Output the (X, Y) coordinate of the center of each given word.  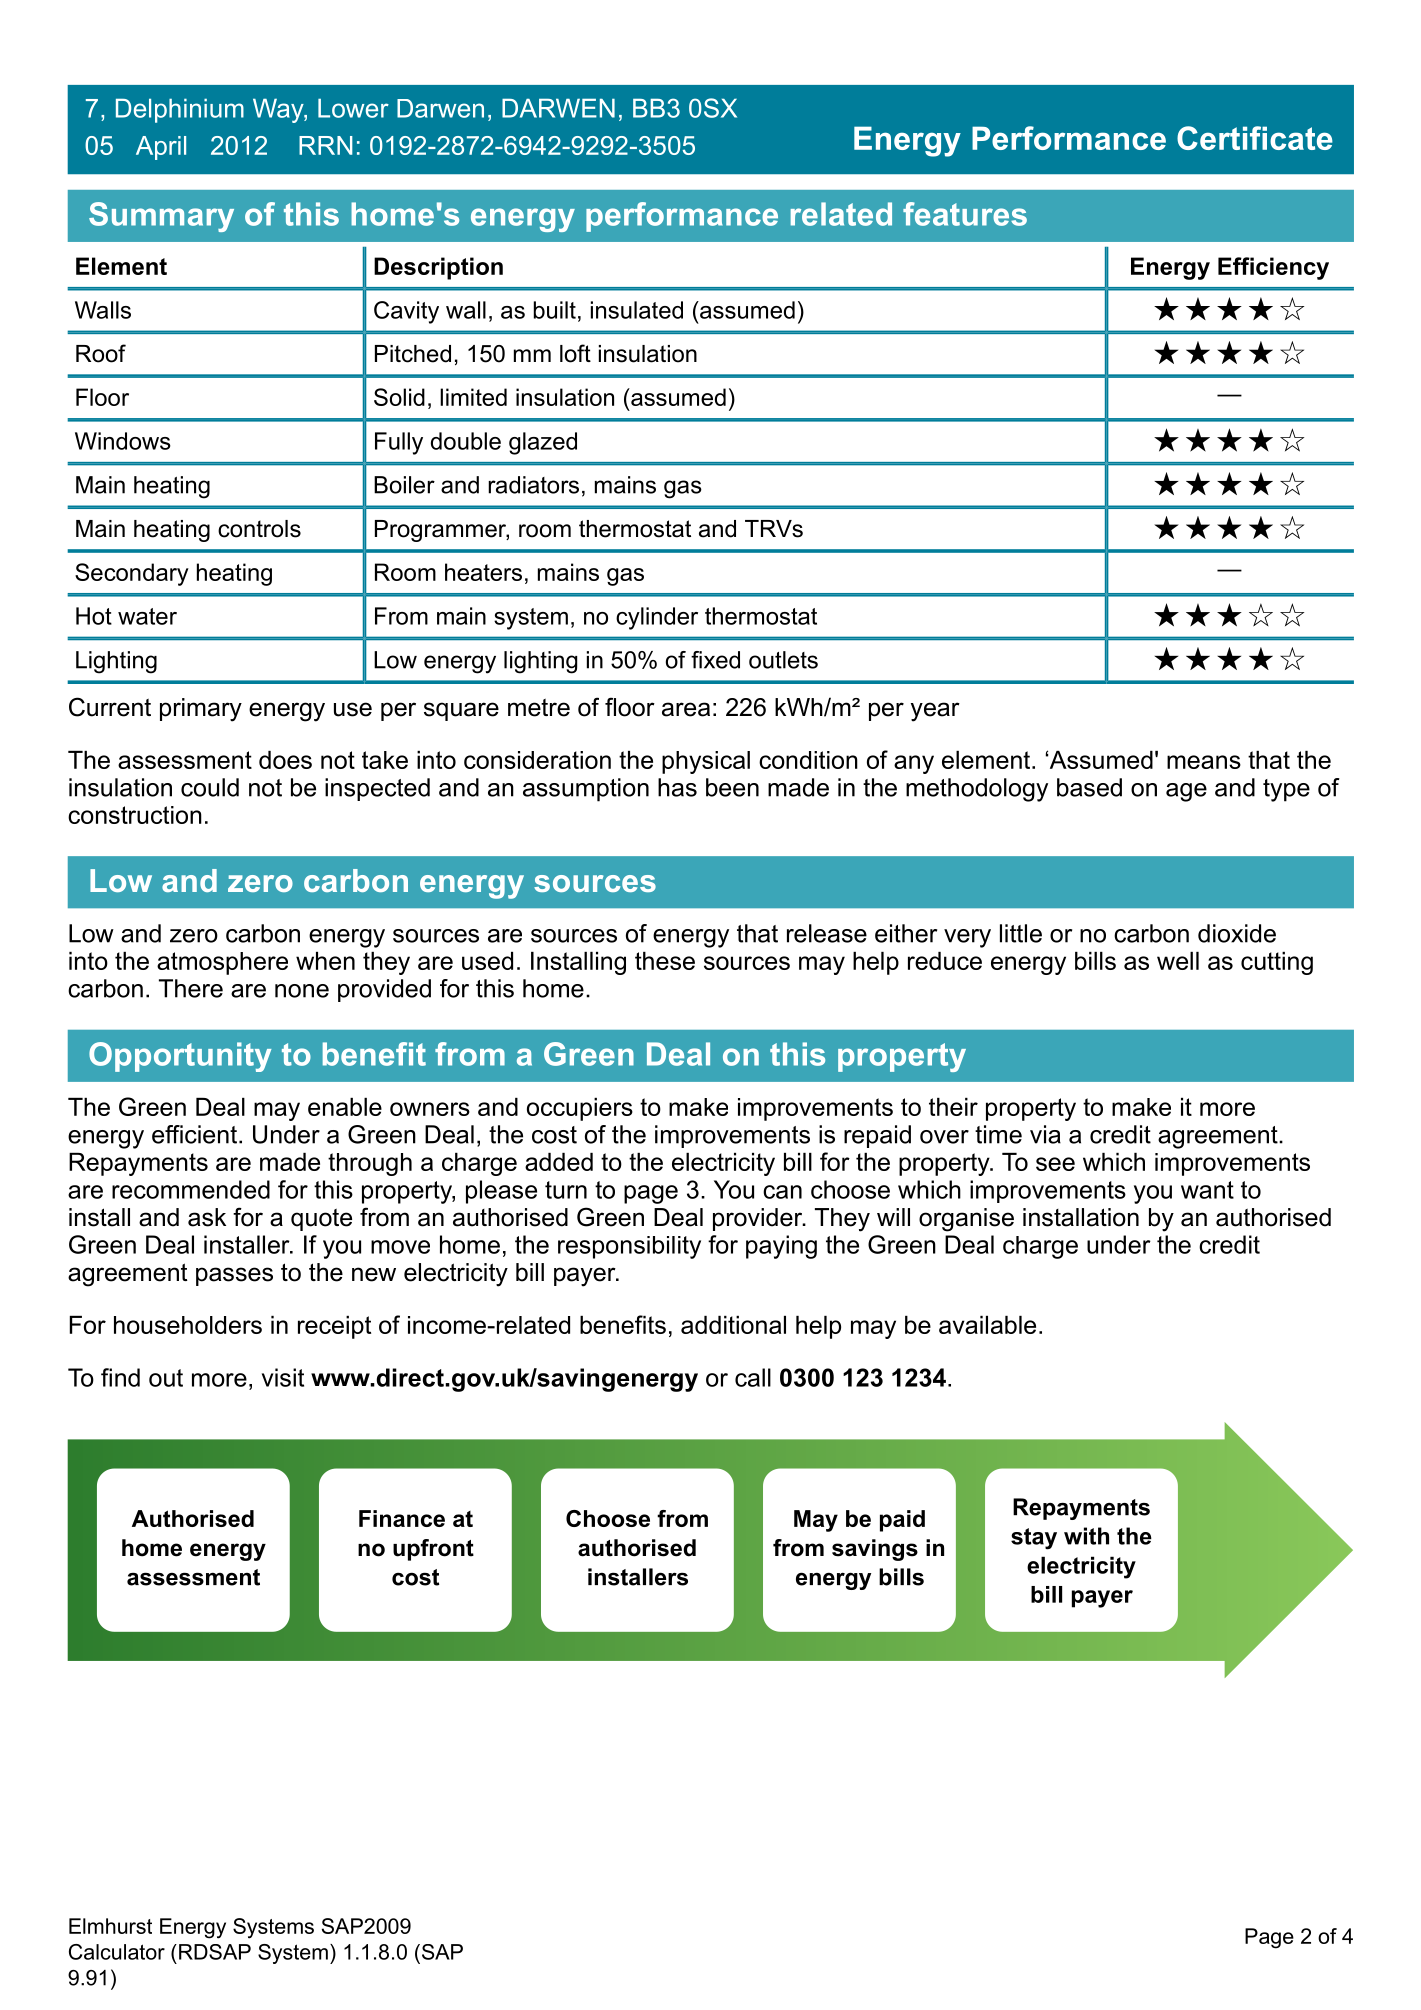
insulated (637, 310)
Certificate (1255, 138)
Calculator (117, 1952)
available (987, 1325)
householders (188, 1325)
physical (706, 762)
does (285, 760)
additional (733, 1325)
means (1204, 762)
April (161, 148)
